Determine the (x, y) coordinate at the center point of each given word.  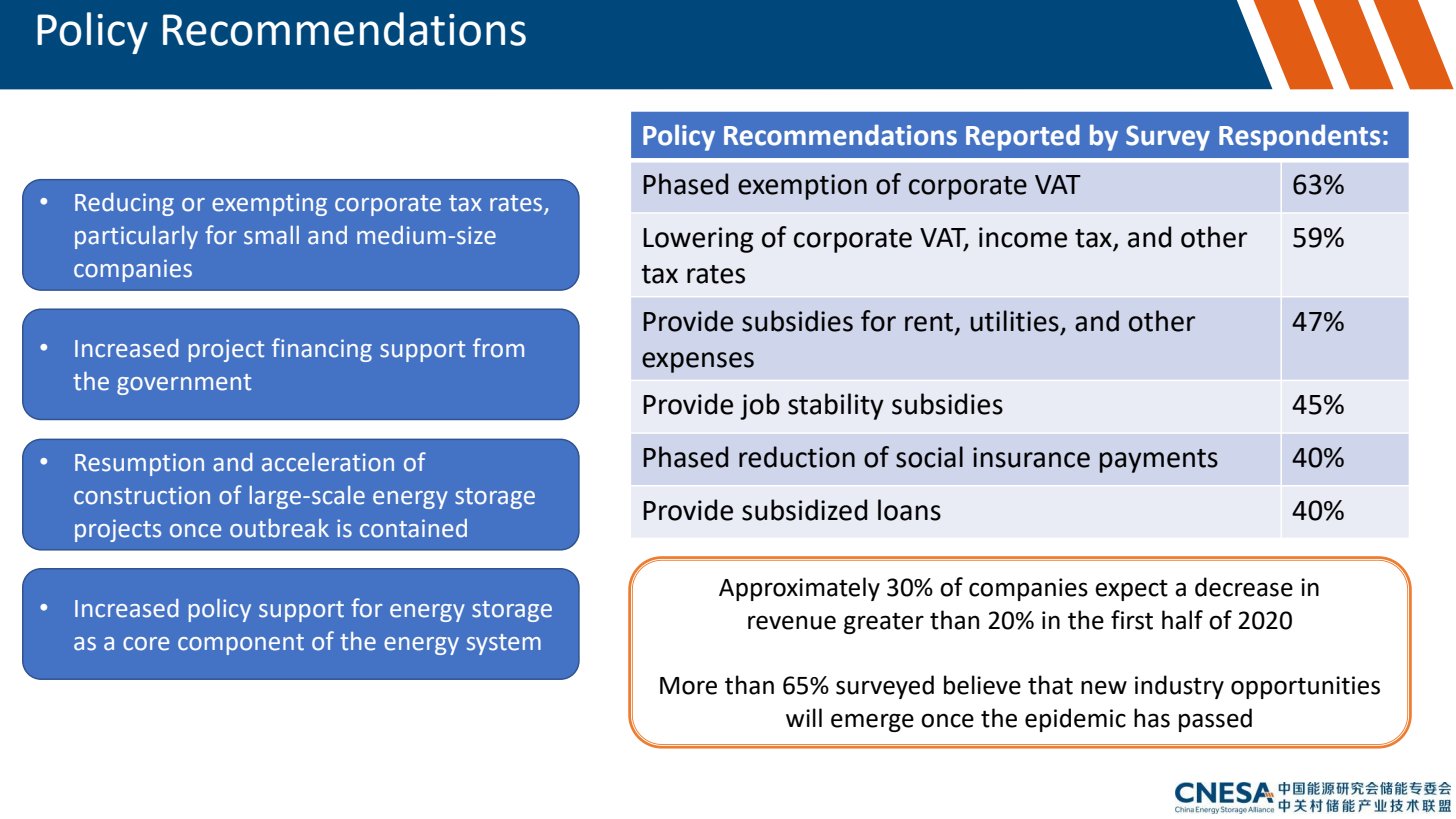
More (688, 686)
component (241, 644)
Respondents (1299, 137)
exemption (802, 187)
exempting (269, 204)
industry (1179, 687)
